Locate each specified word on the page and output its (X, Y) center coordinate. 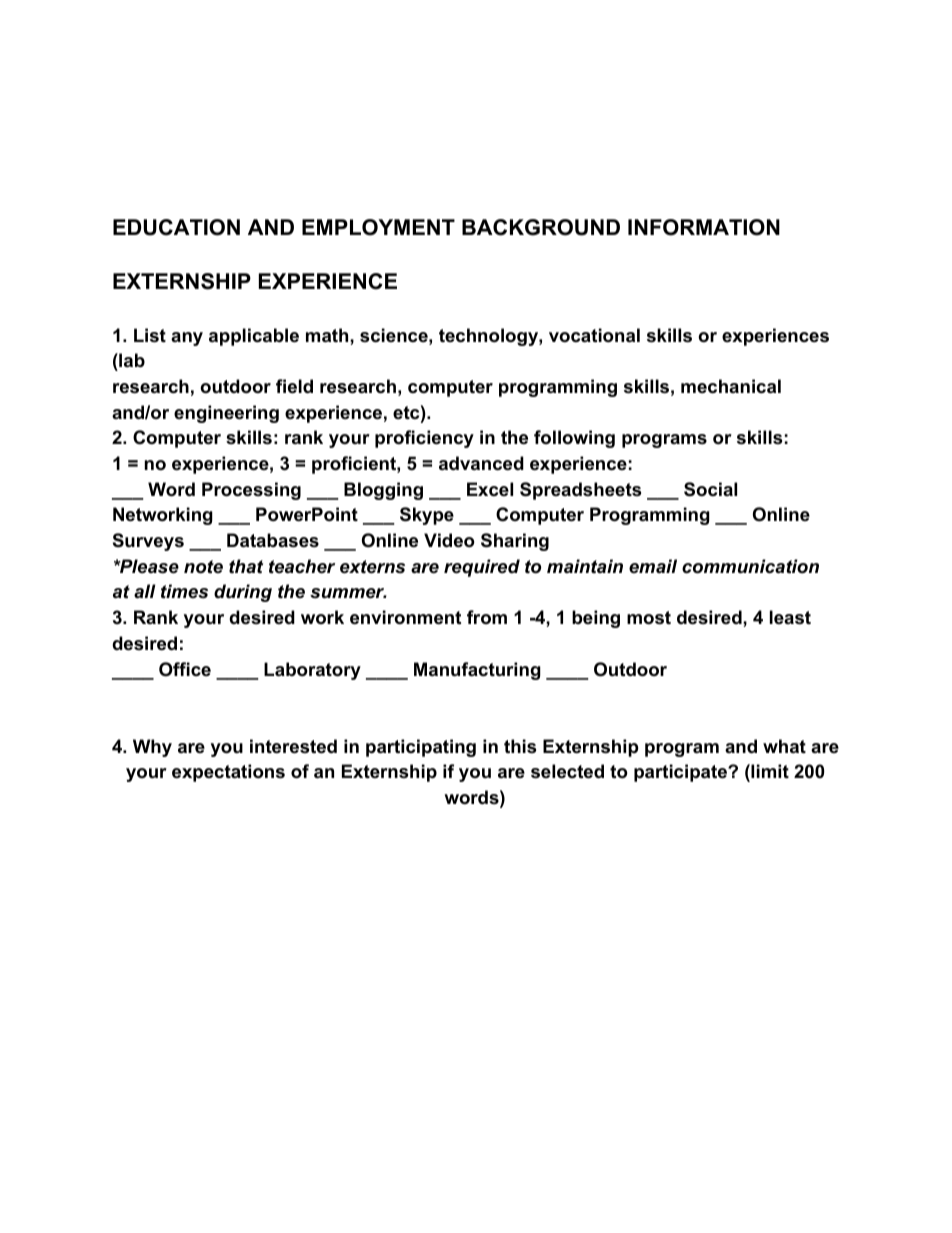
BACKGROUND (541, 227)
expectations (228, 773)
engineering (226, 414)
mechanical (731, 386)
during (243, 593)
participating (421, 748)
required (482, 568)
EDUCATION (176, 227)
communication (750, 566)
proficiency (424, 439)
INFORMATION (704, 227)
